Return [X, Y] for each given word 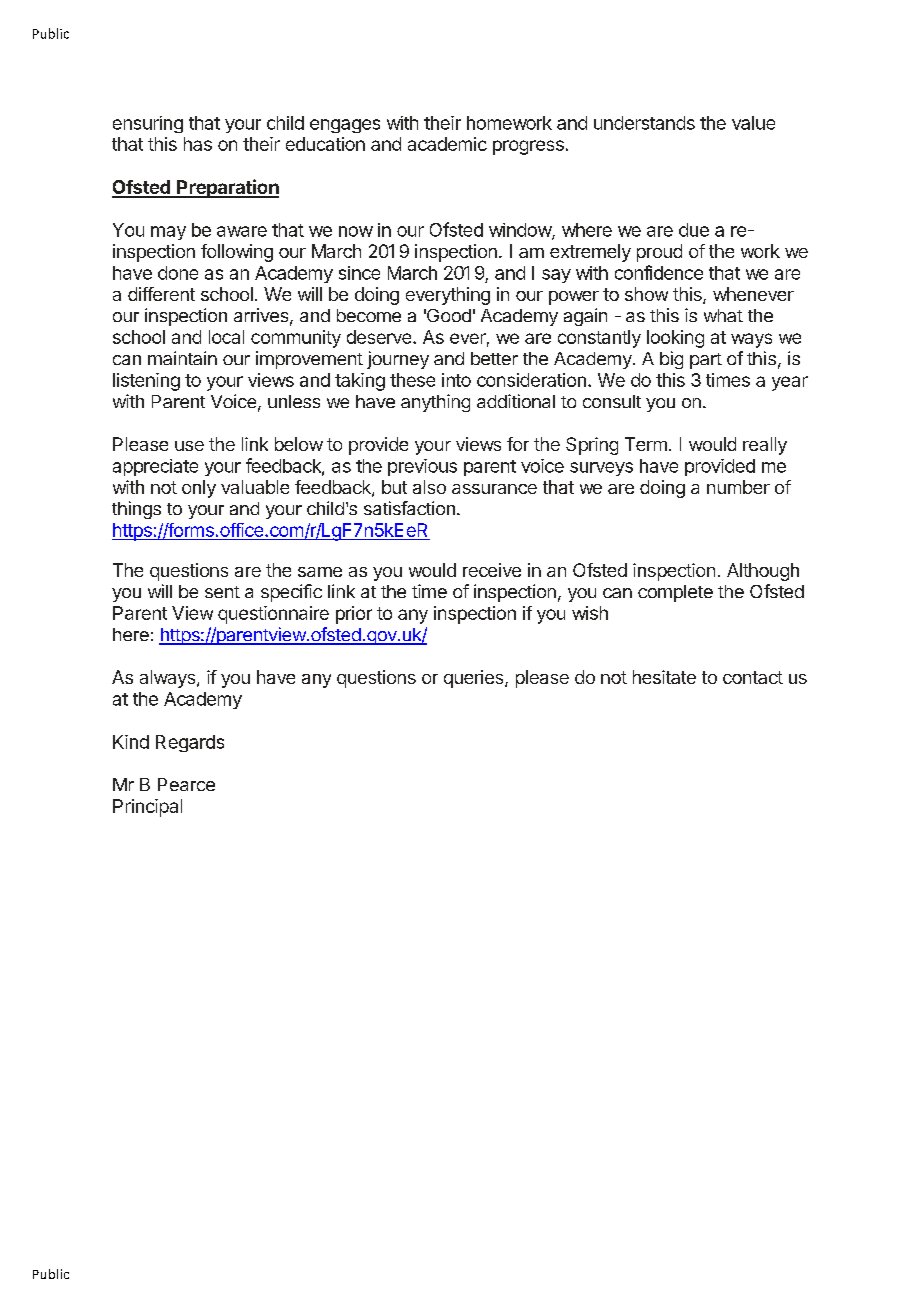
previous [422, 467]
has [198, 144]
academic [447, 144]
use [189, 446]
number [738, 487]
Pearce [186, 784]
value [753, 123]
